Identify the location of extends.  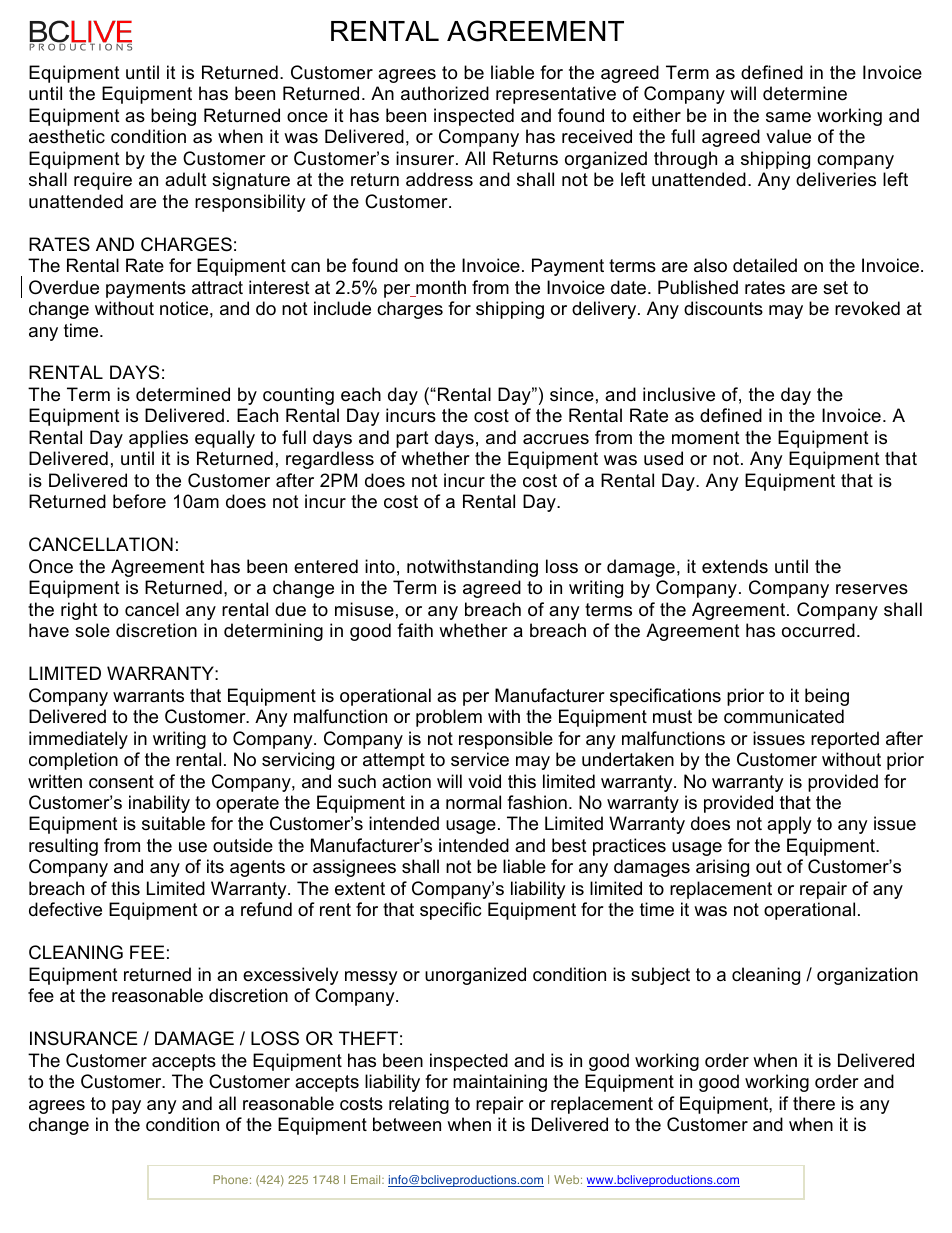
(735, 566).
